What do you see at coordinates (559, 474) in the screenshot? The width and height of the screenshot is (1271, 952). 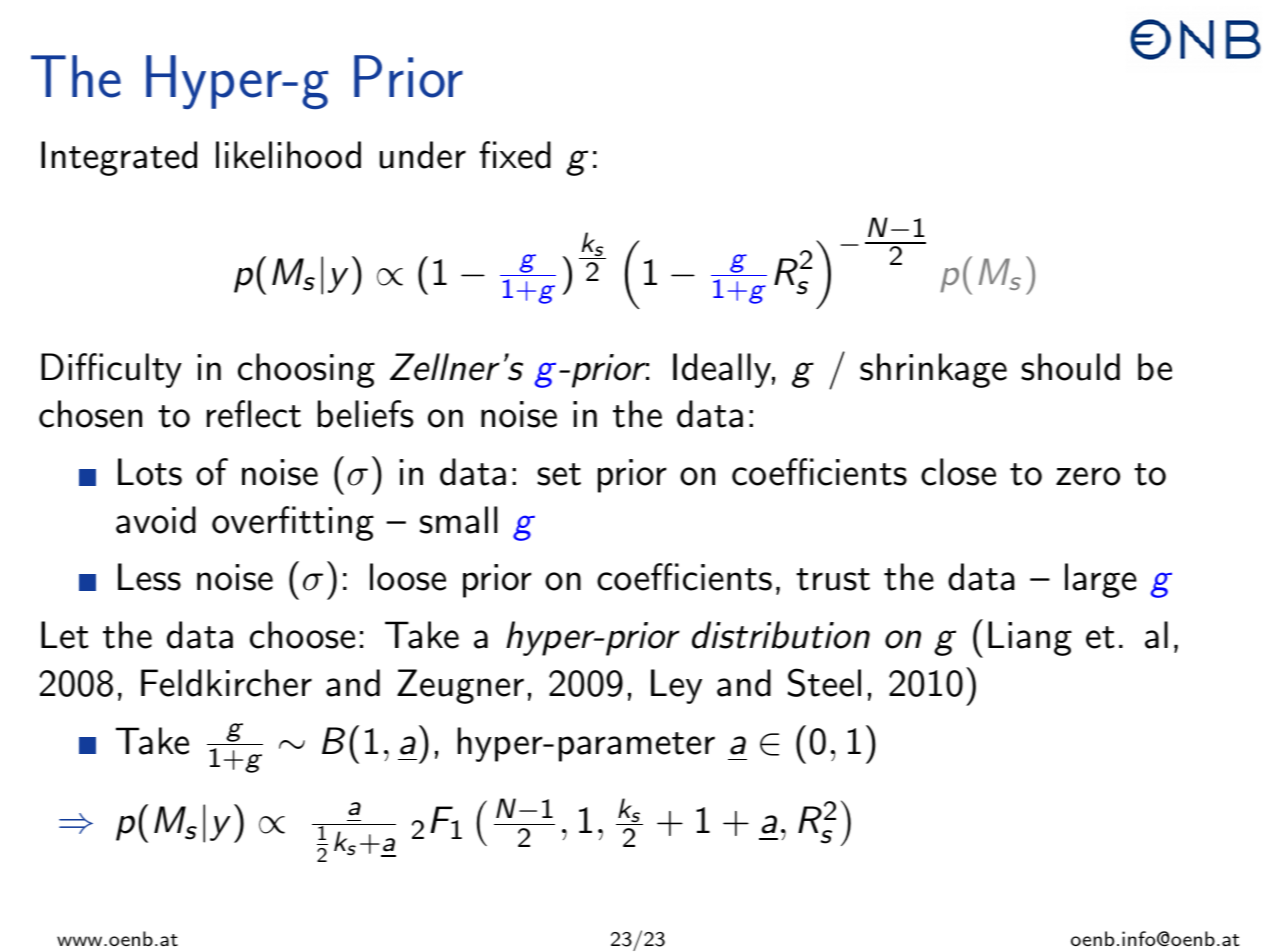 I see `set` at bounding box center [559, 474].
